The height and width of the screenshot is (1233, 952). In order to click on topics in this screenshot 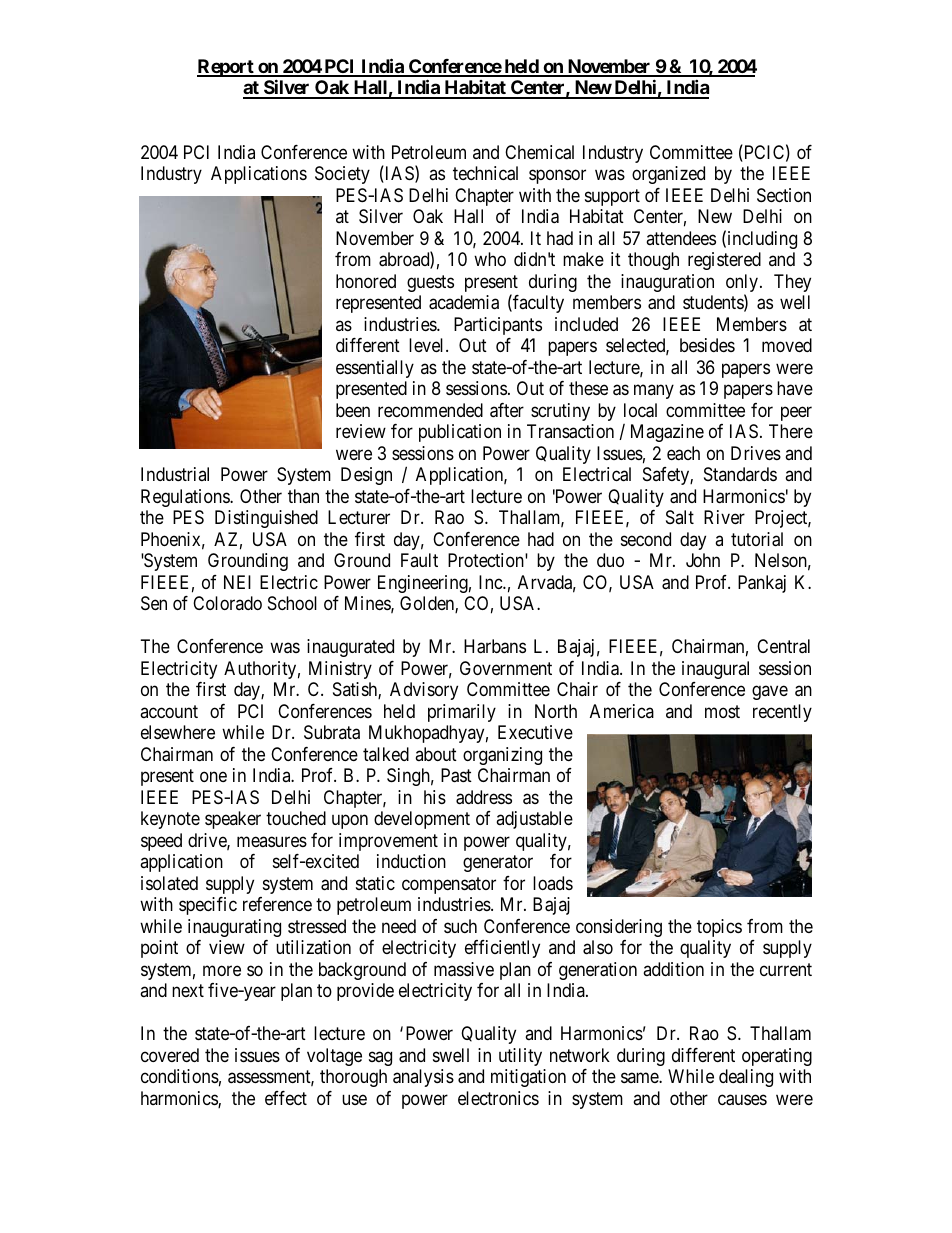, I will do `click(719, 928)`.
